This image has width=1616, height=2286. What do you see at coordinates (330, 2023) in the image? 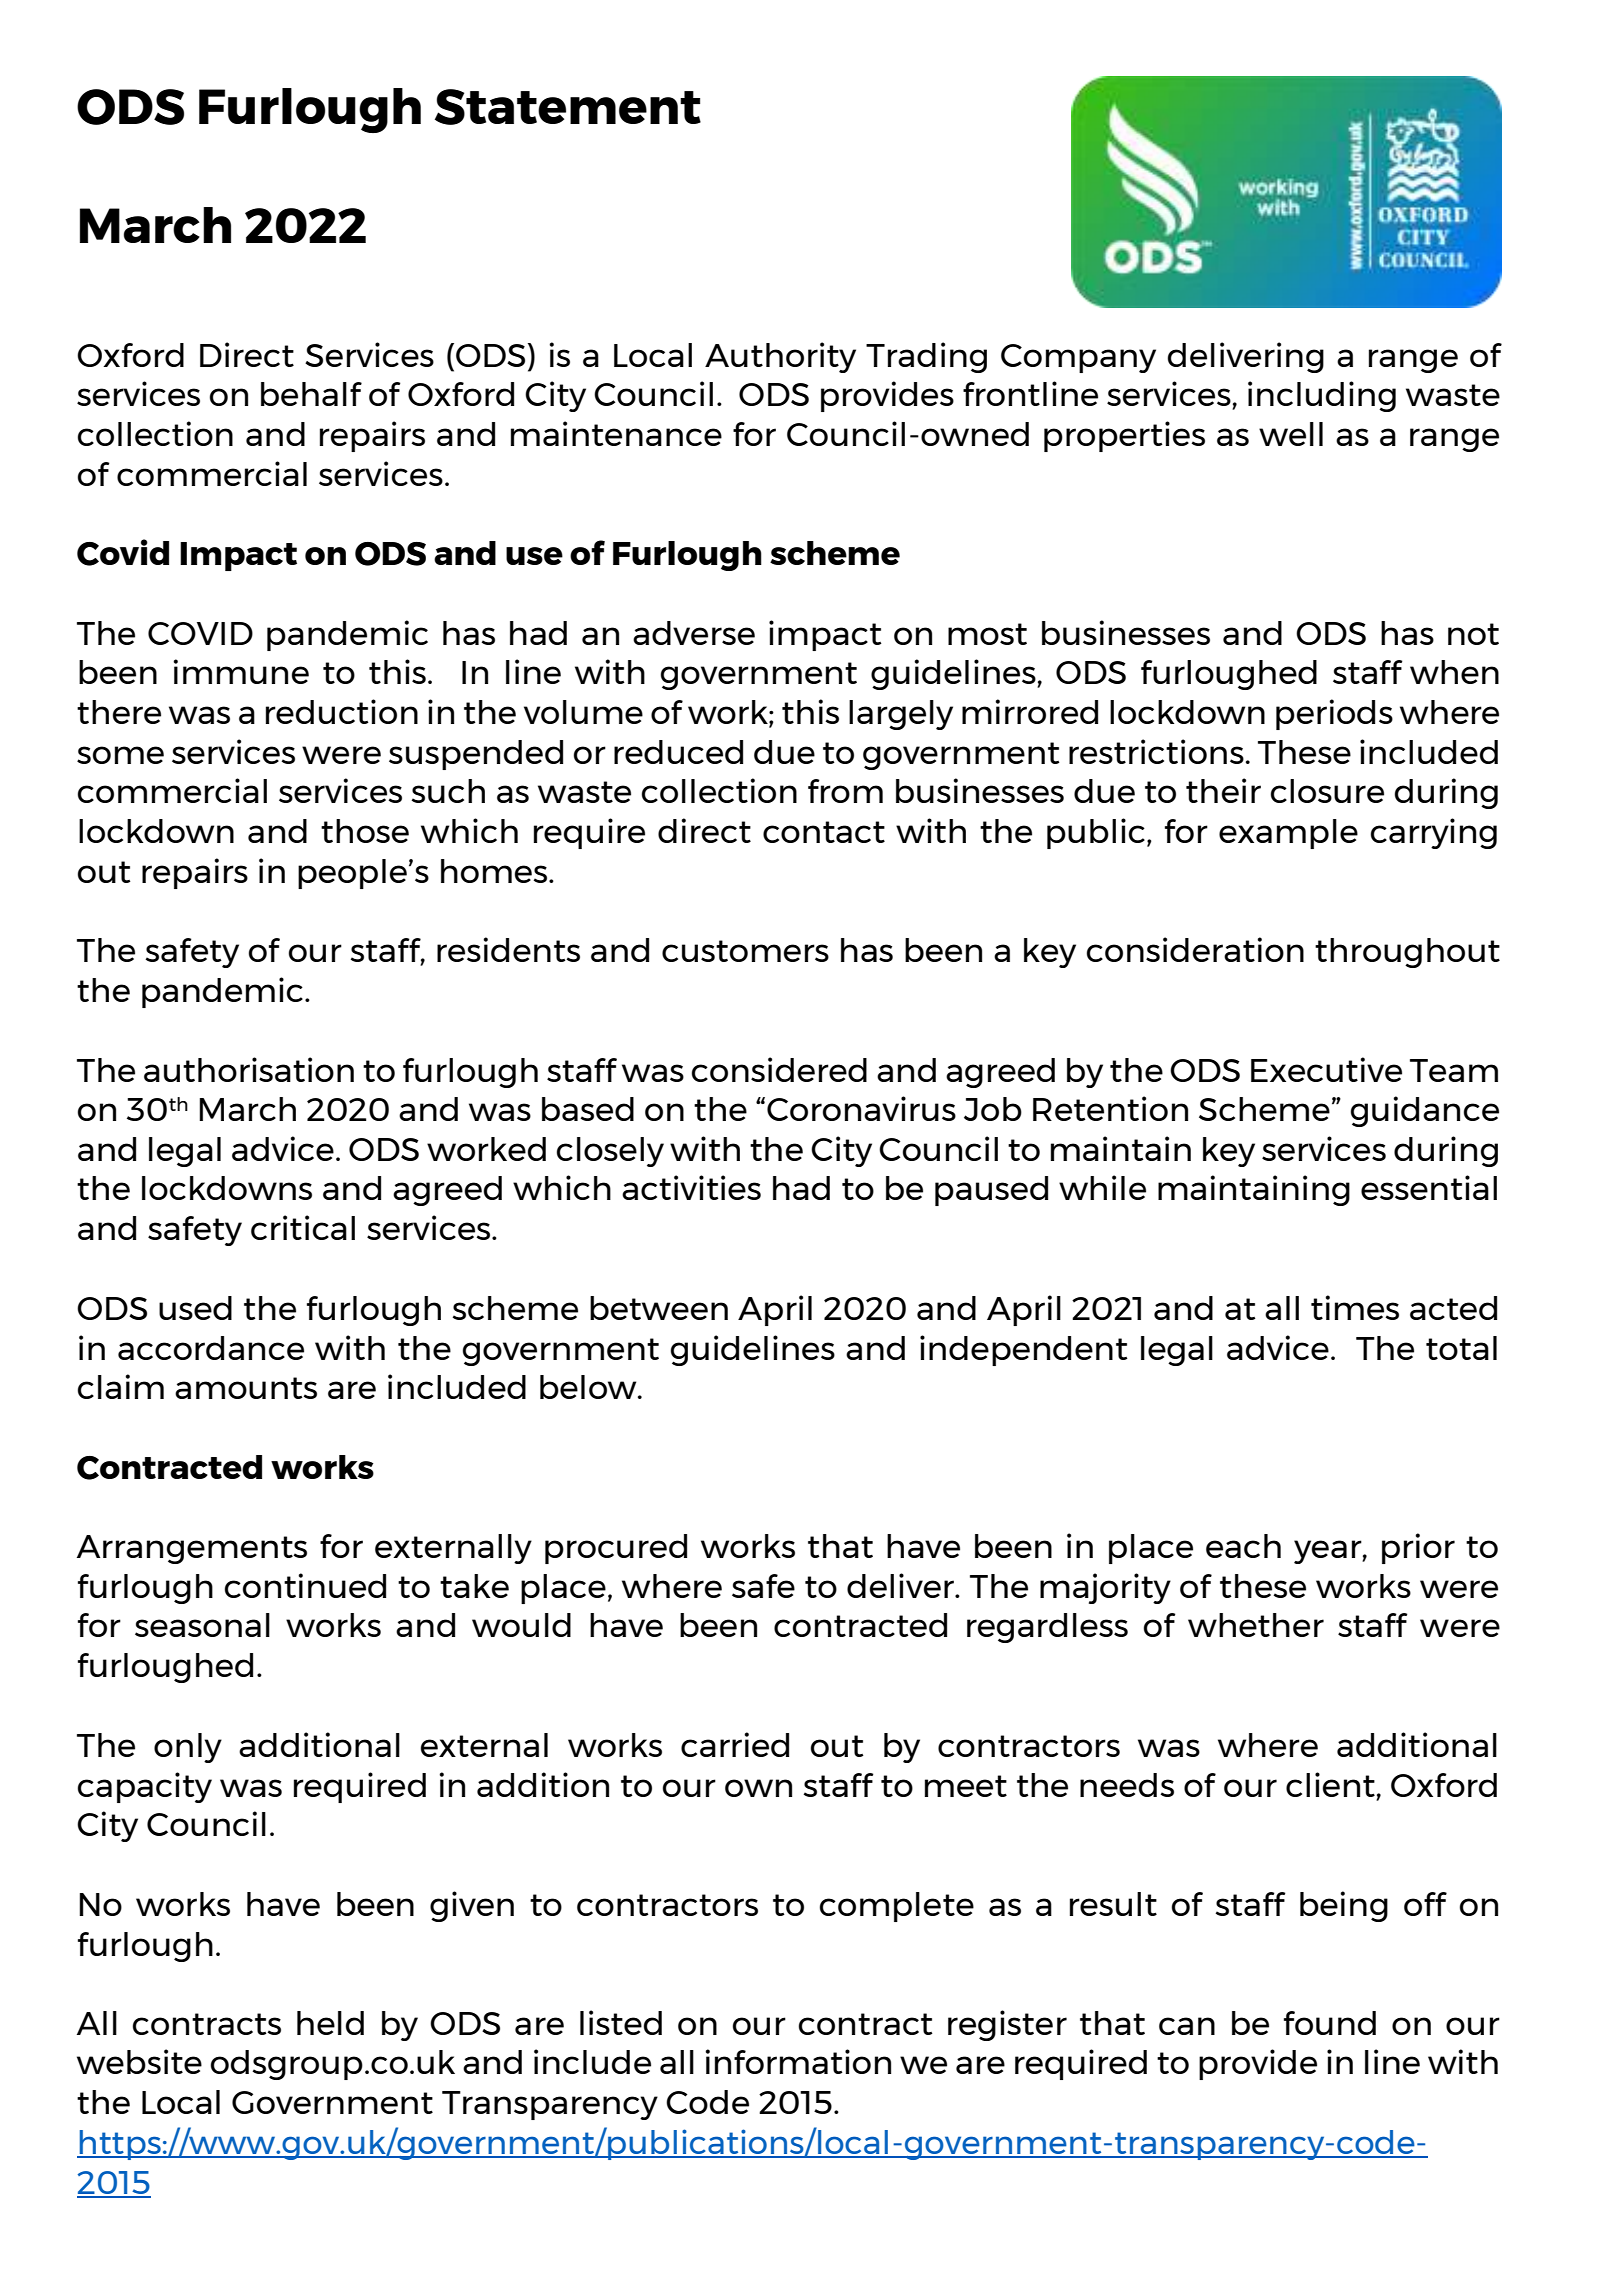
I see `held` at bounding box center [330, 2023].
